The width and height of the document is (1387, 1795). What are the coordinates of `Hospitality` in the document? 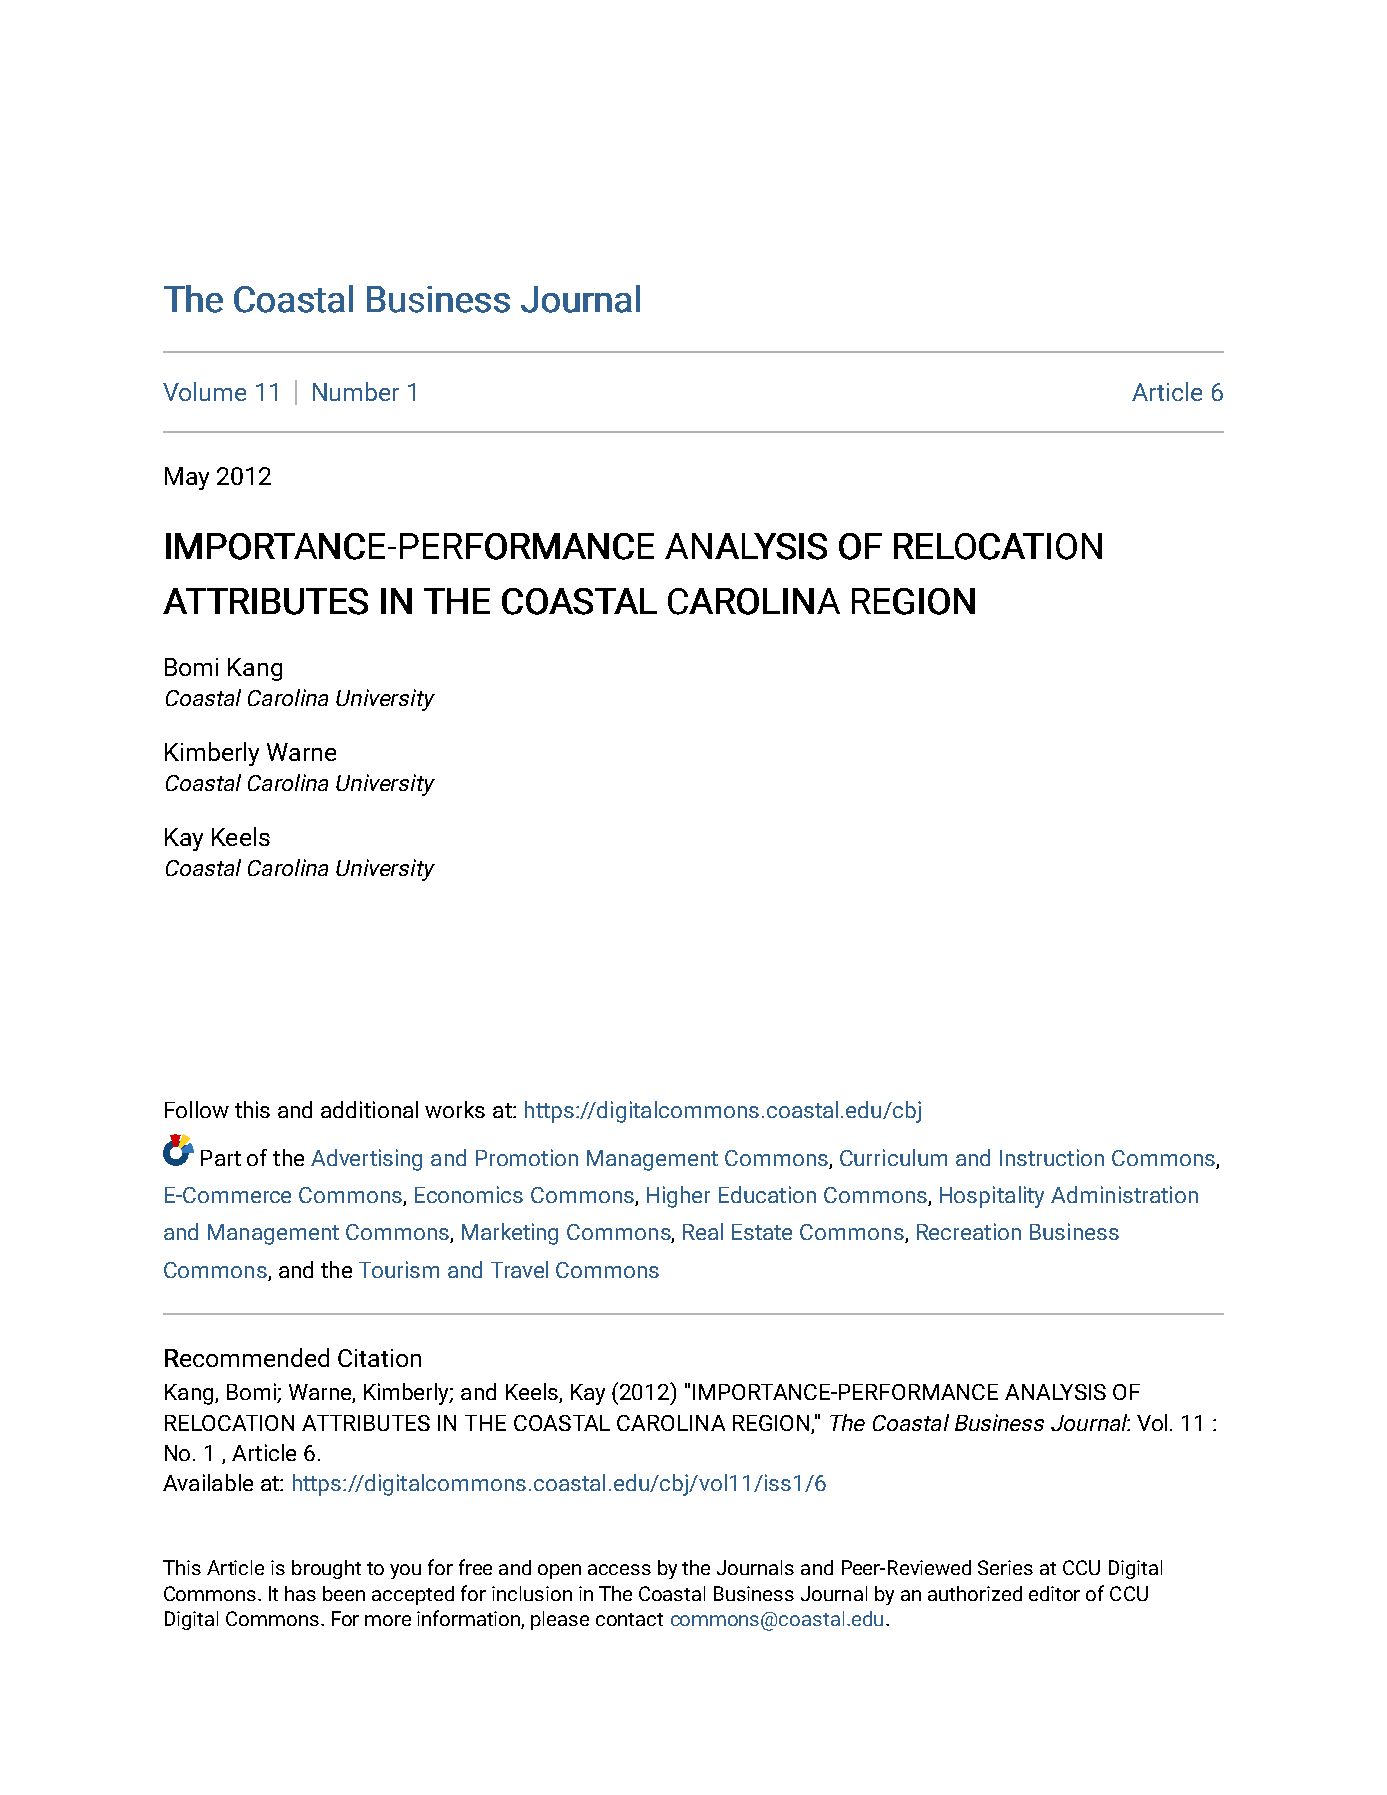 It's located at (992, 1197).
